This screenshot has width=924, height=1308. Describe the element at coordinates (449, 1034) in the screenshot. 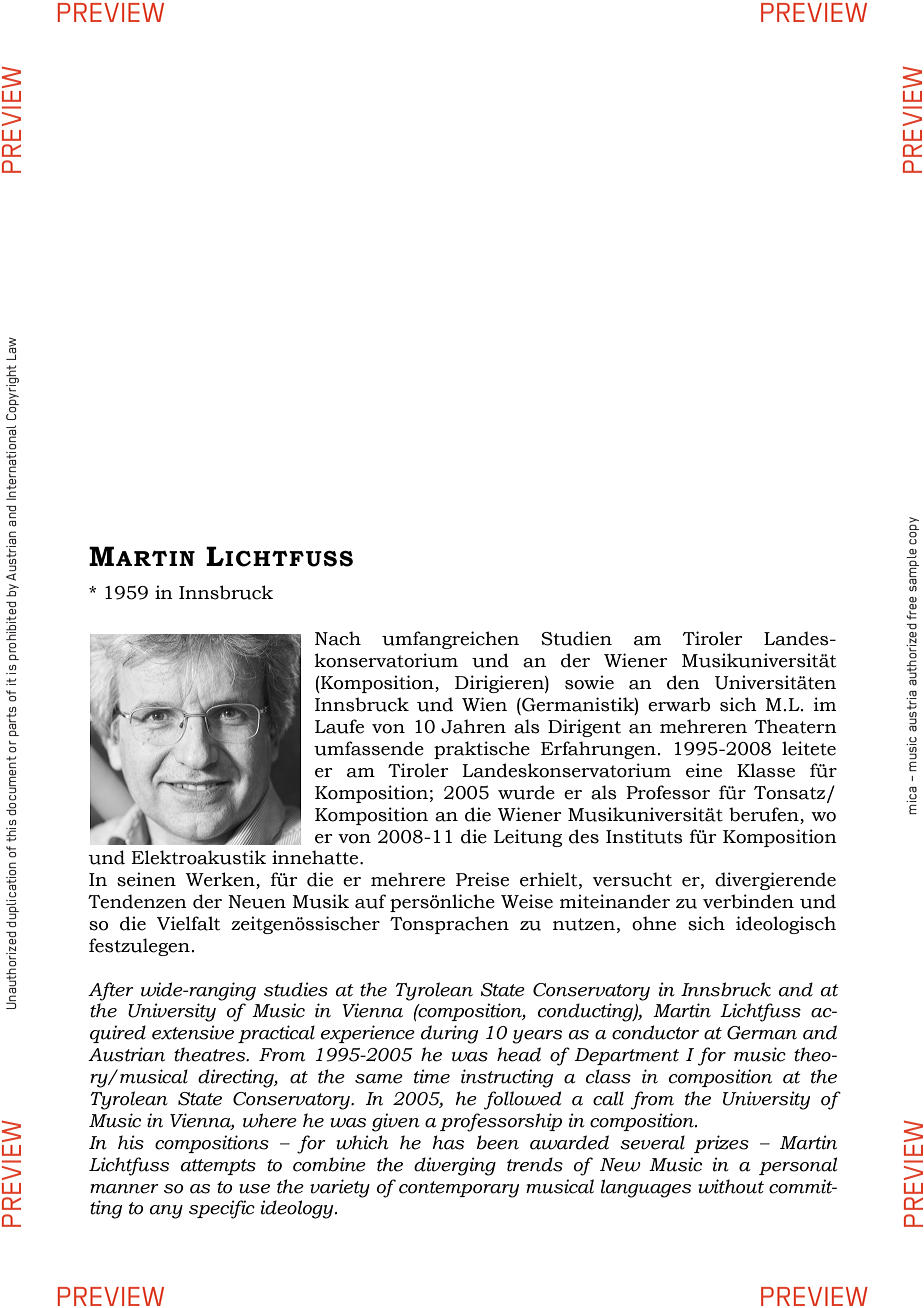

I see `during` at that location.
